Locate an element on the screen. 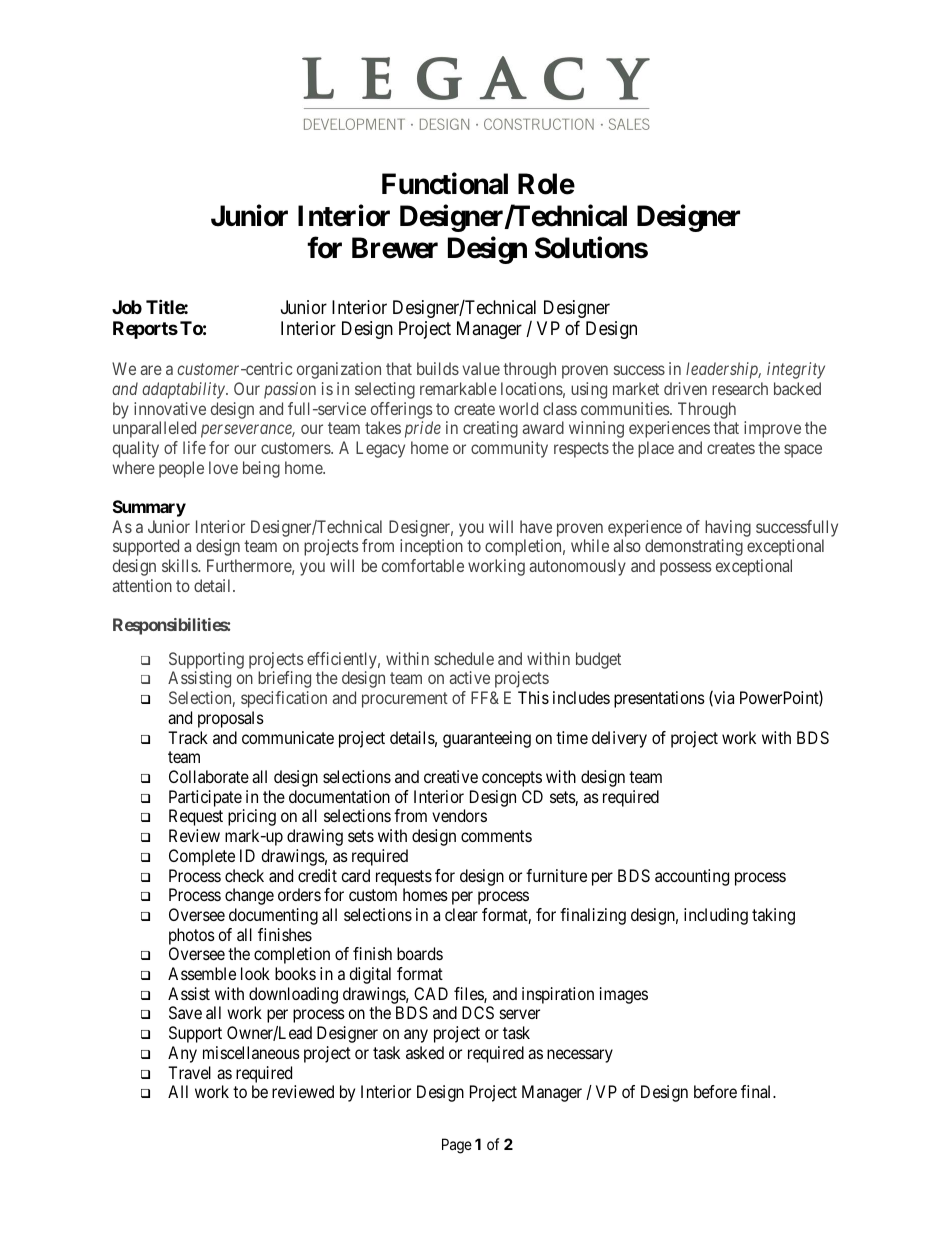 Image resolution: width=952 pixels, height=1233 pixels. before is located at coordinates (715, 1091).
